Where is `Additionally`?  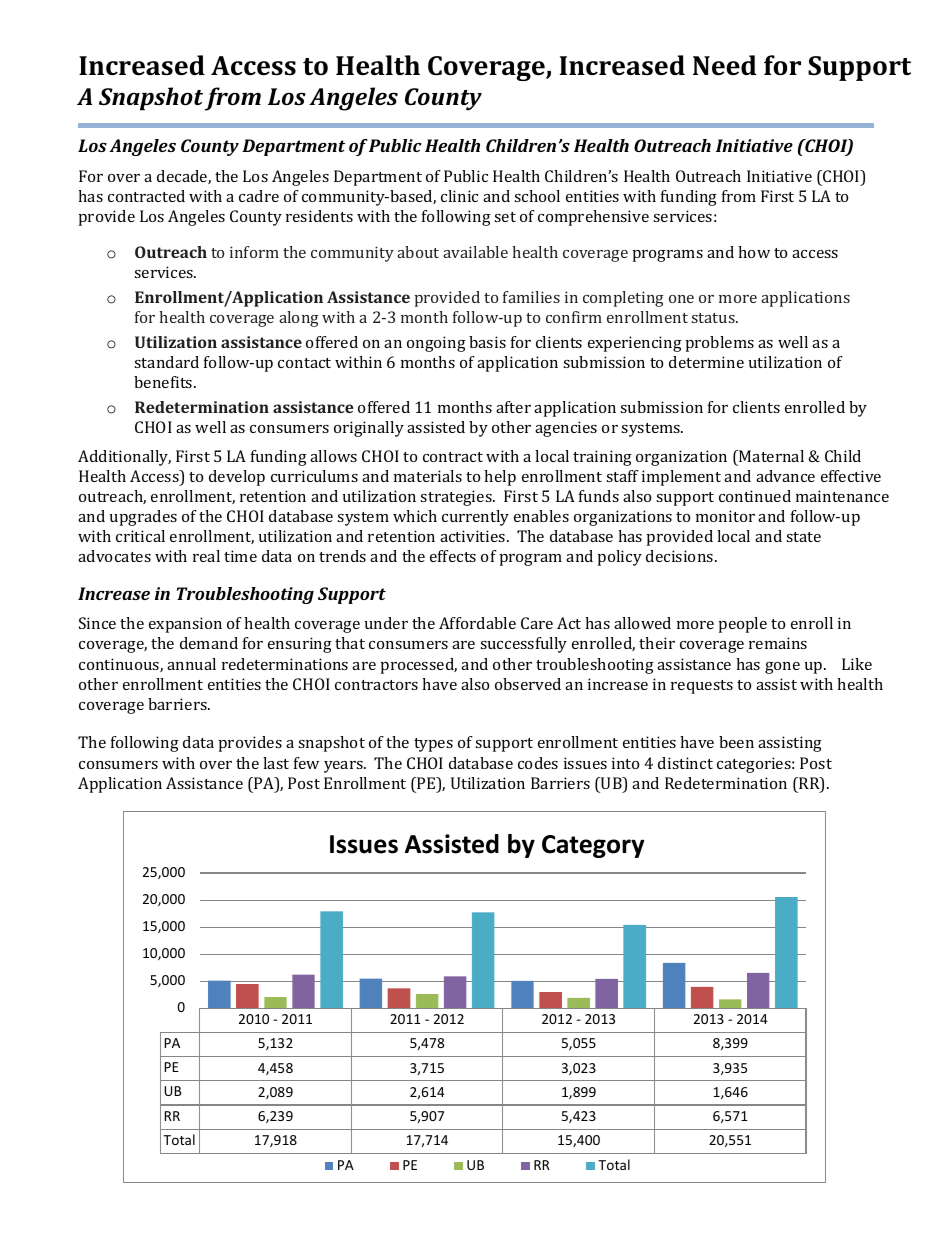 Additionally is located at coordinates (124, 458).
